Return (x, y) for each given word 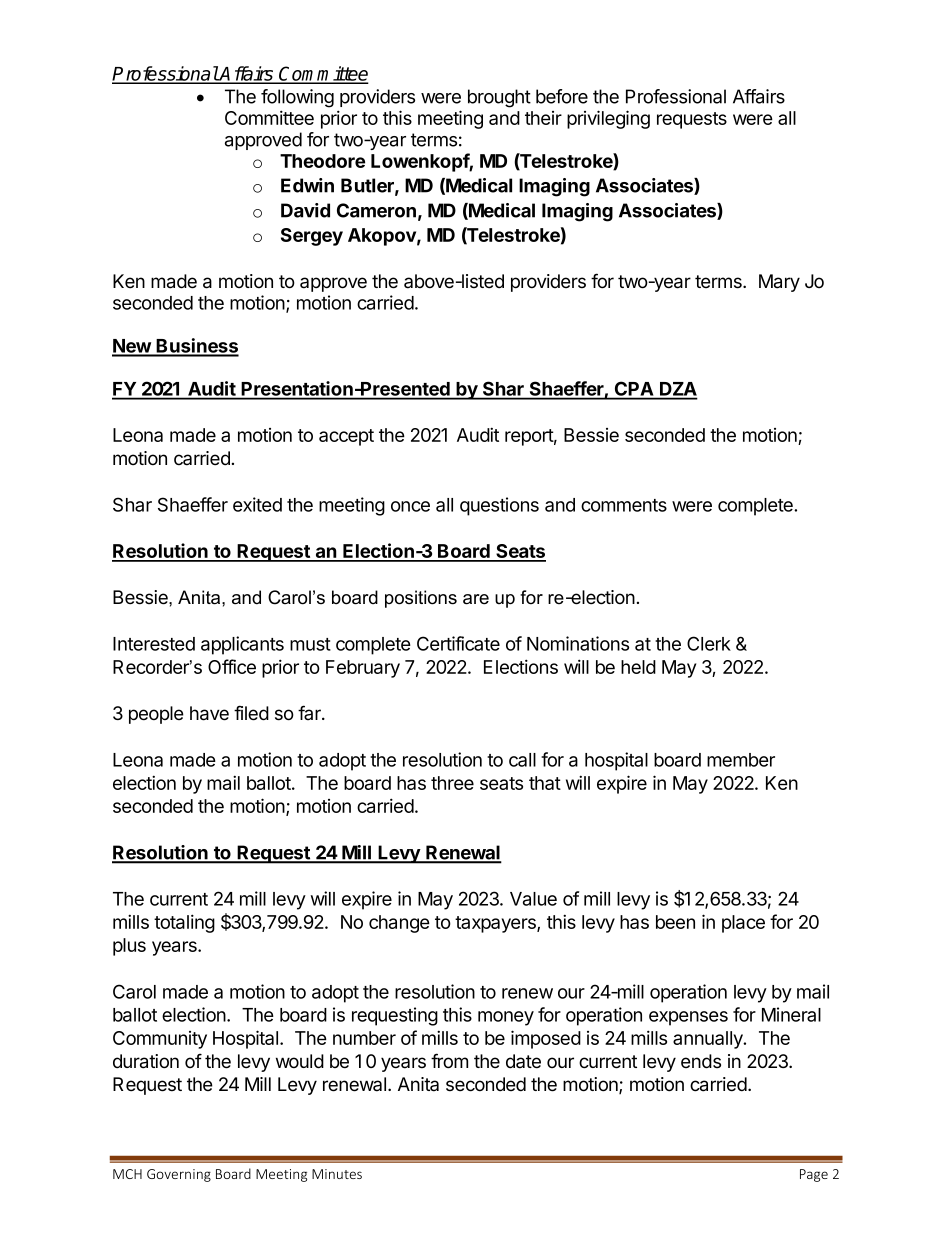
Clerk (709, 643)
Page (814, 1175)
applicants (242, 645)
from (449, 1061)
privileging (608, 119)
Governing (179, 1175)
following (297, 98)
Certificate (458, 643)
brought (499, 98)
